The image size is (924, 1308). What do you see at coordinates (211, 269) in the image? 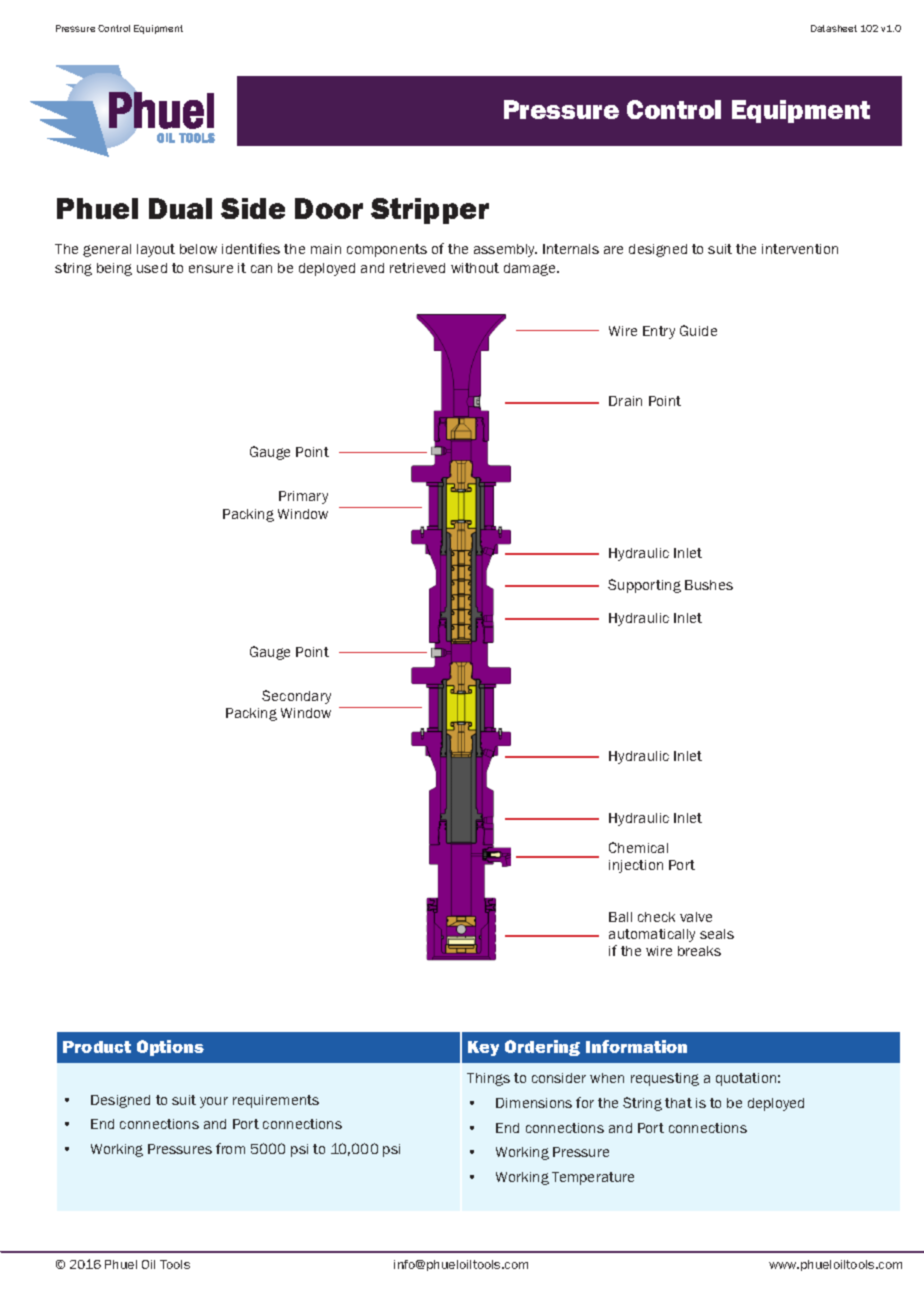
I see `ensure` at bounding box center [211, 269].
